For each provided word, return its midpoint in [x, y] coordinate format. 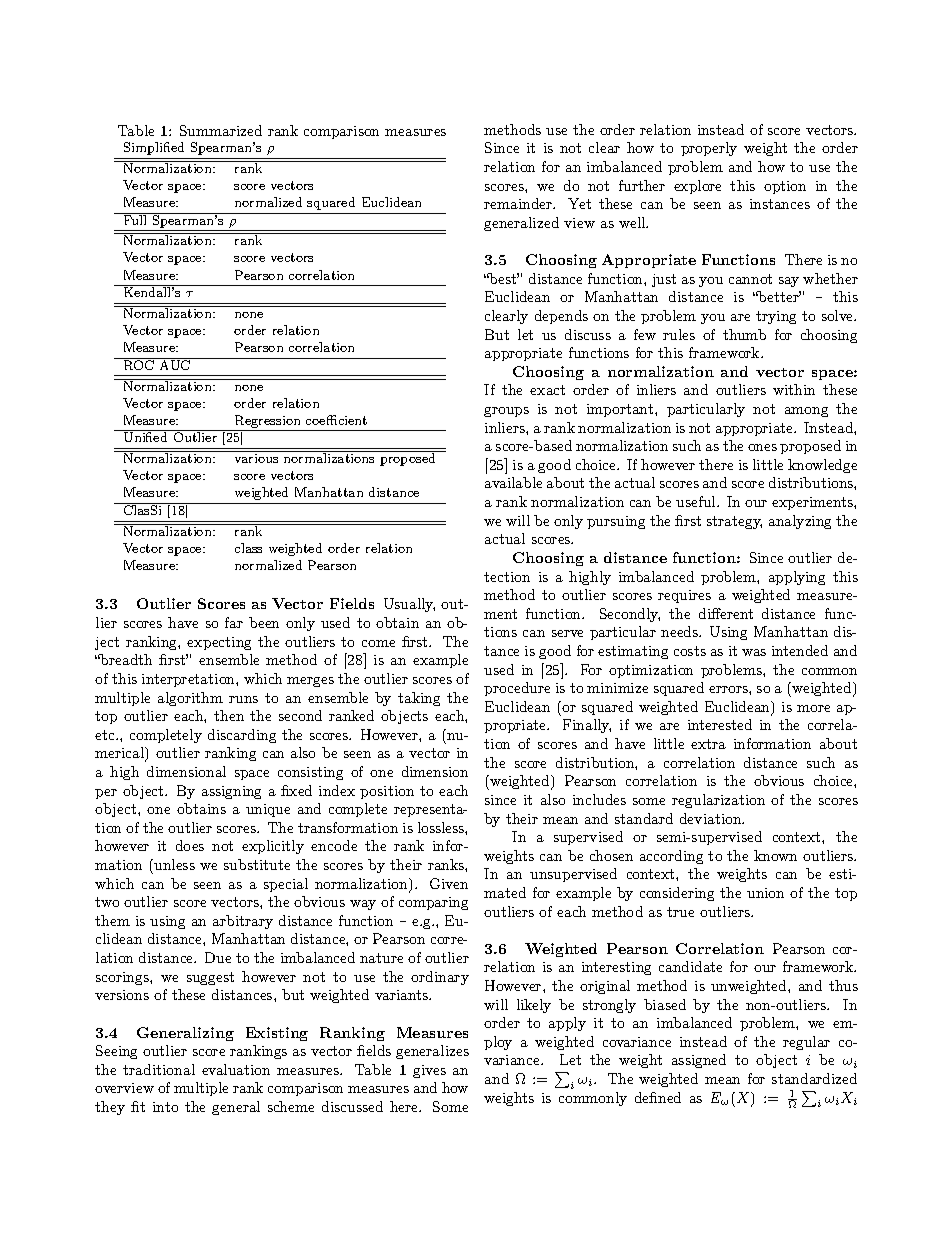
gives [429, 1071]
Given [449, 883]
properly [709, 149]
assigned [699, 1061]
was [754, 652]
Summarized [221, 130]
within [794, 389]
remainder [519, 203]
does [190, 845]
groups [506, 412]
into [165, 1107]
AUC [175, 364]
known [775, 855]
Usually [409, 605]
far [234, 622]
